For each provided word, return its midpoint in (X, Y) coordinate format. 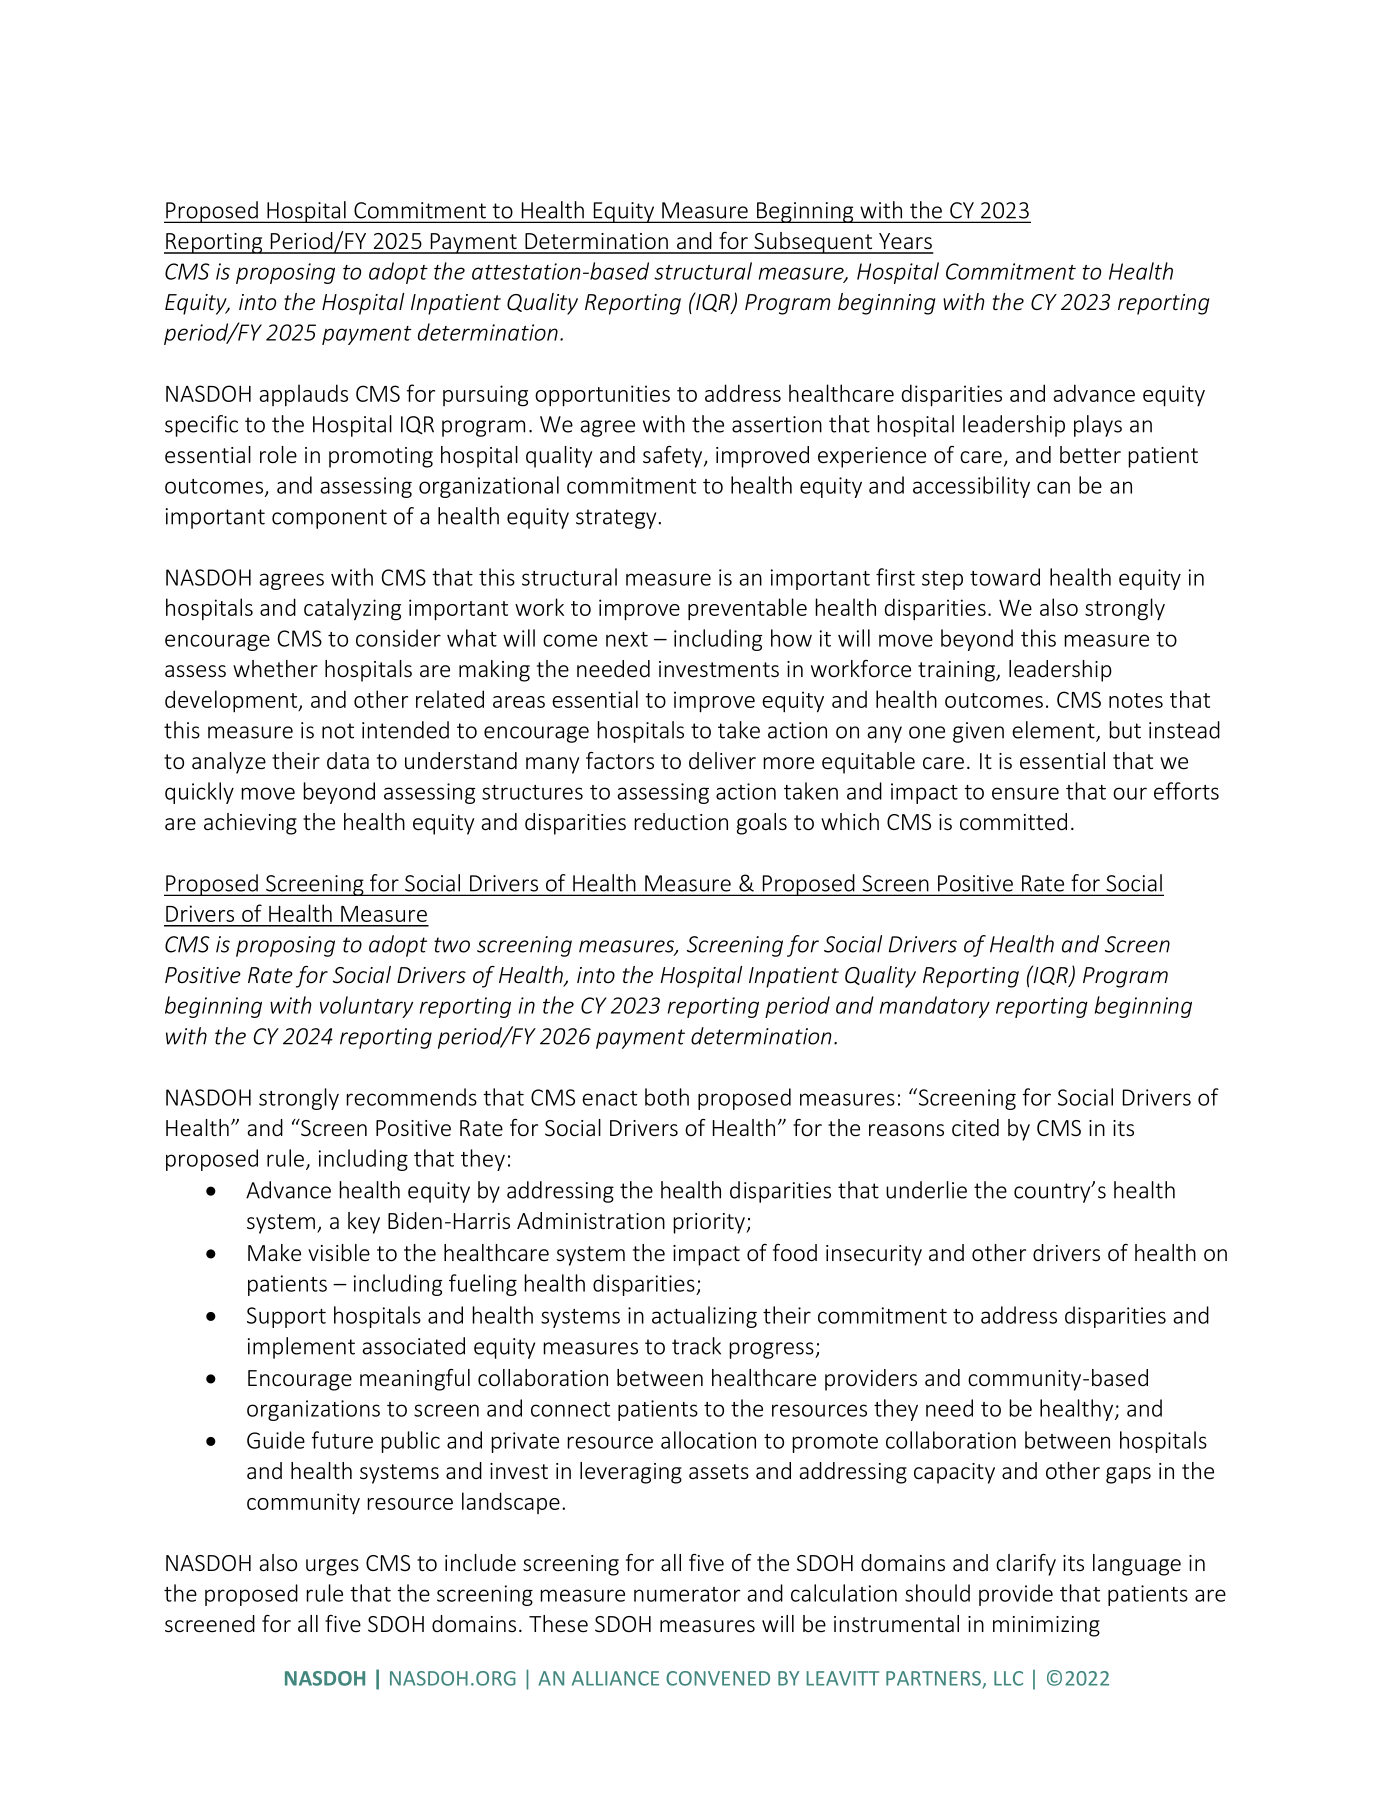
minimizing (1046, 1626)
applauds (303, 395)
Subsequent (813, 243)
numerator (687, 1594)
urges (332, 1567)
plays (1098, 426)
